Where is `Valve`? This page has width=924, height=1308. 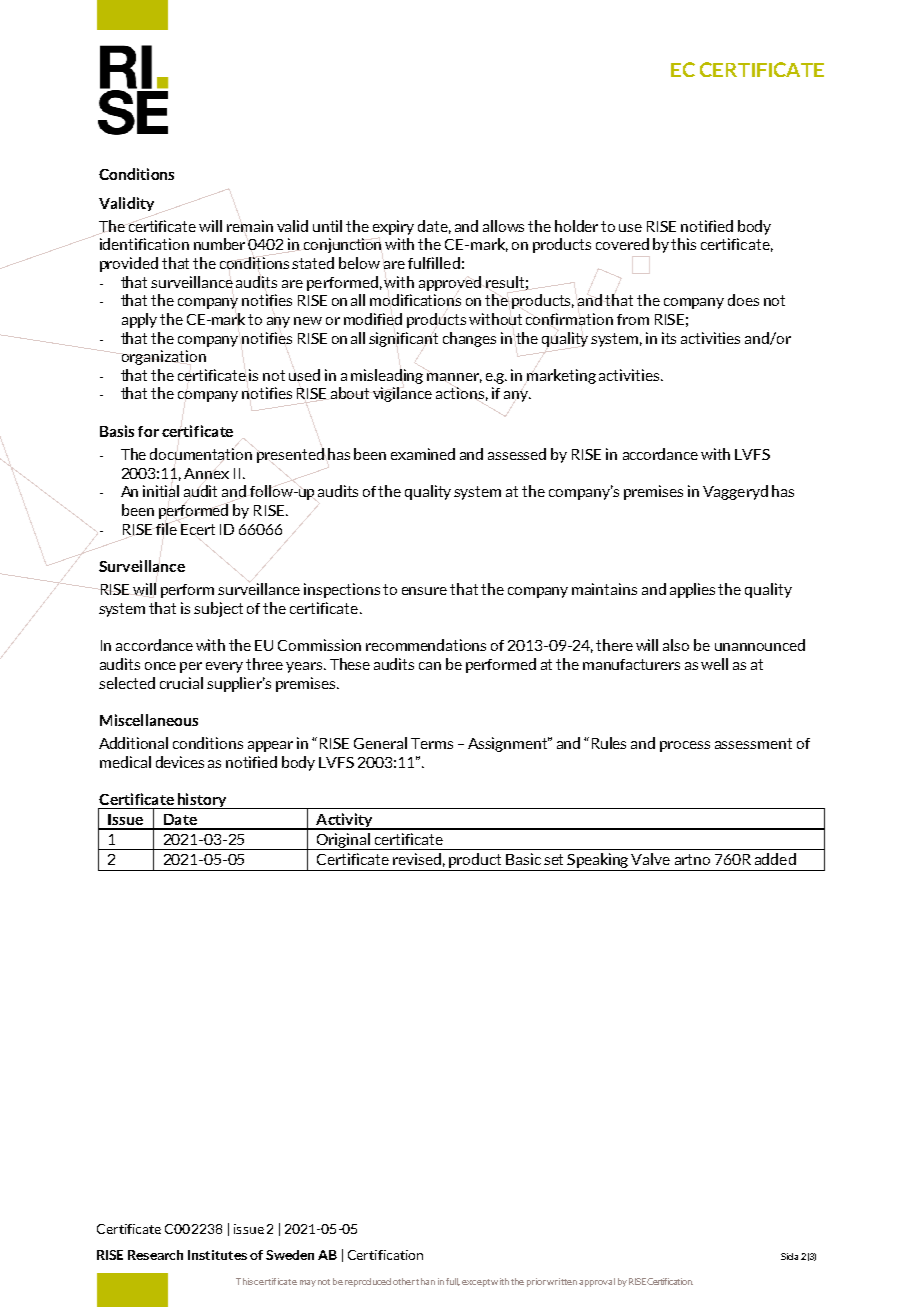
Valve is located at coordinates (650, 859).
